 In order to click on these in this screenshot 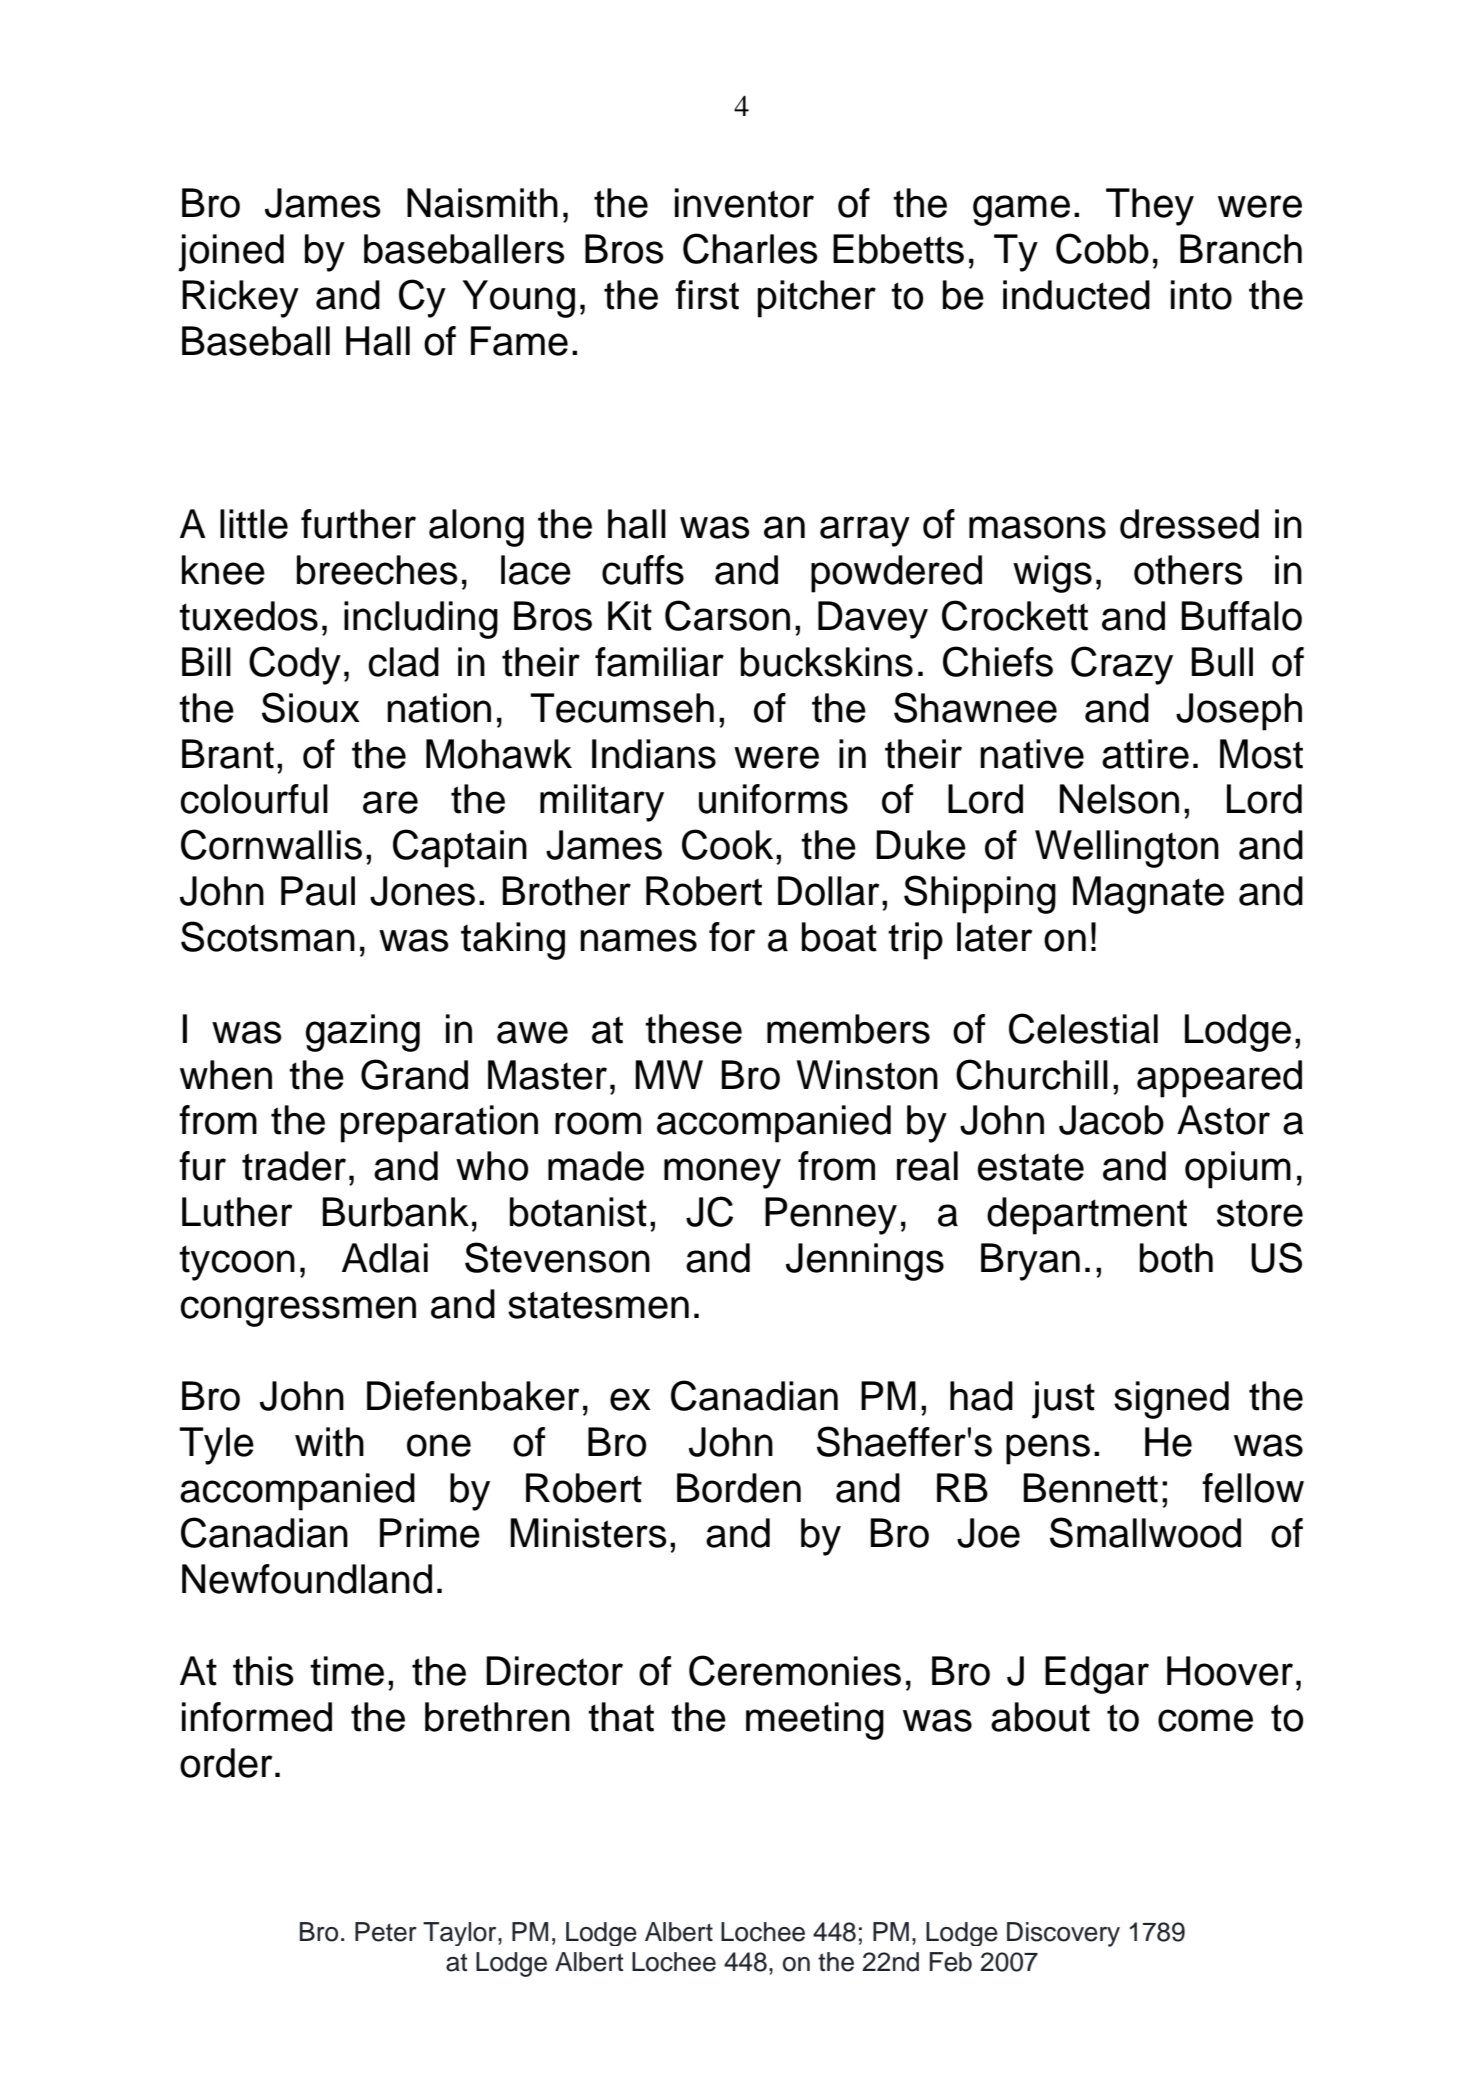, I will do `click(693, 1029)`.
